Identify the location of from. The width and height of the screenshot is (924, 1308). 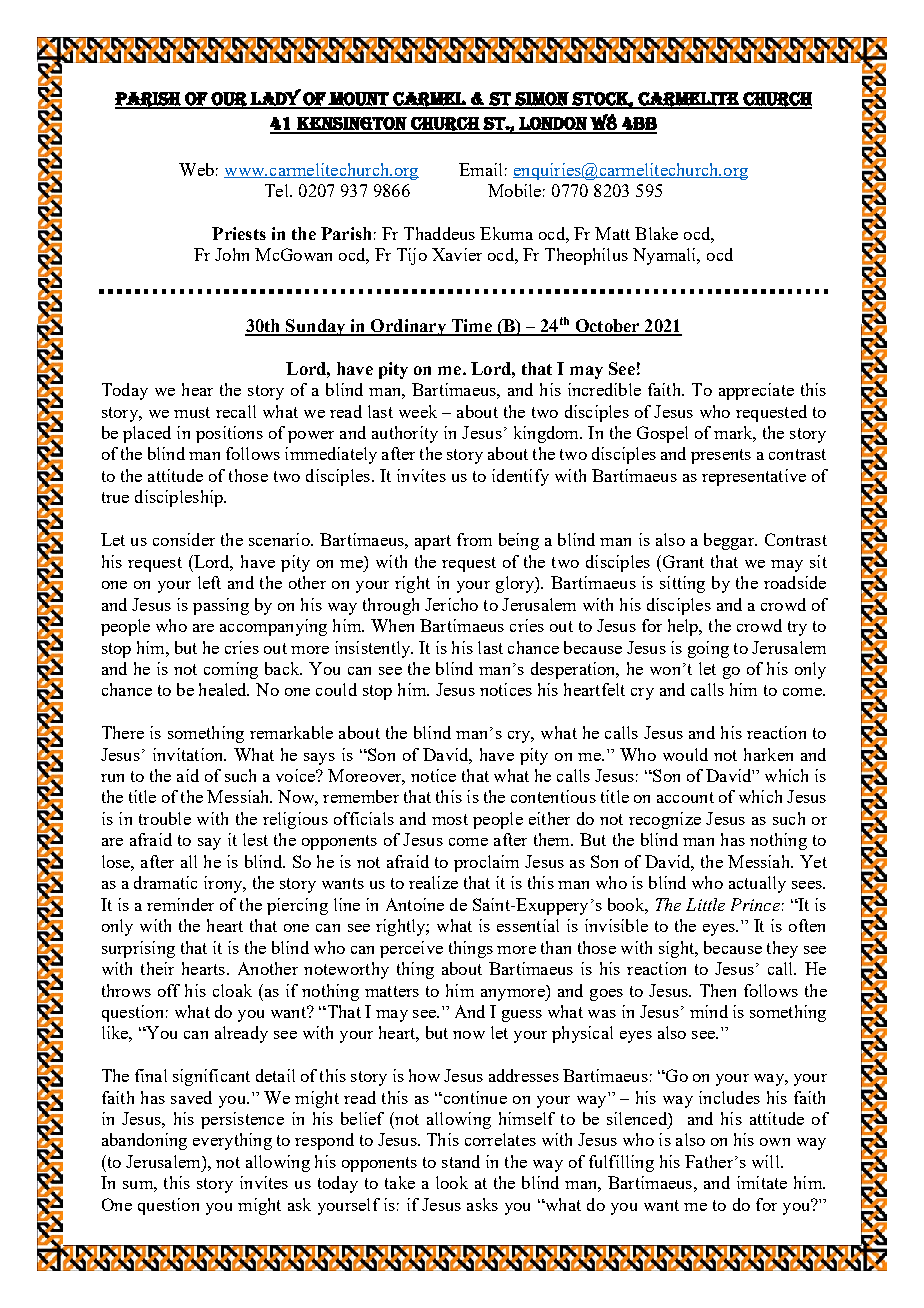
(474, 539).
